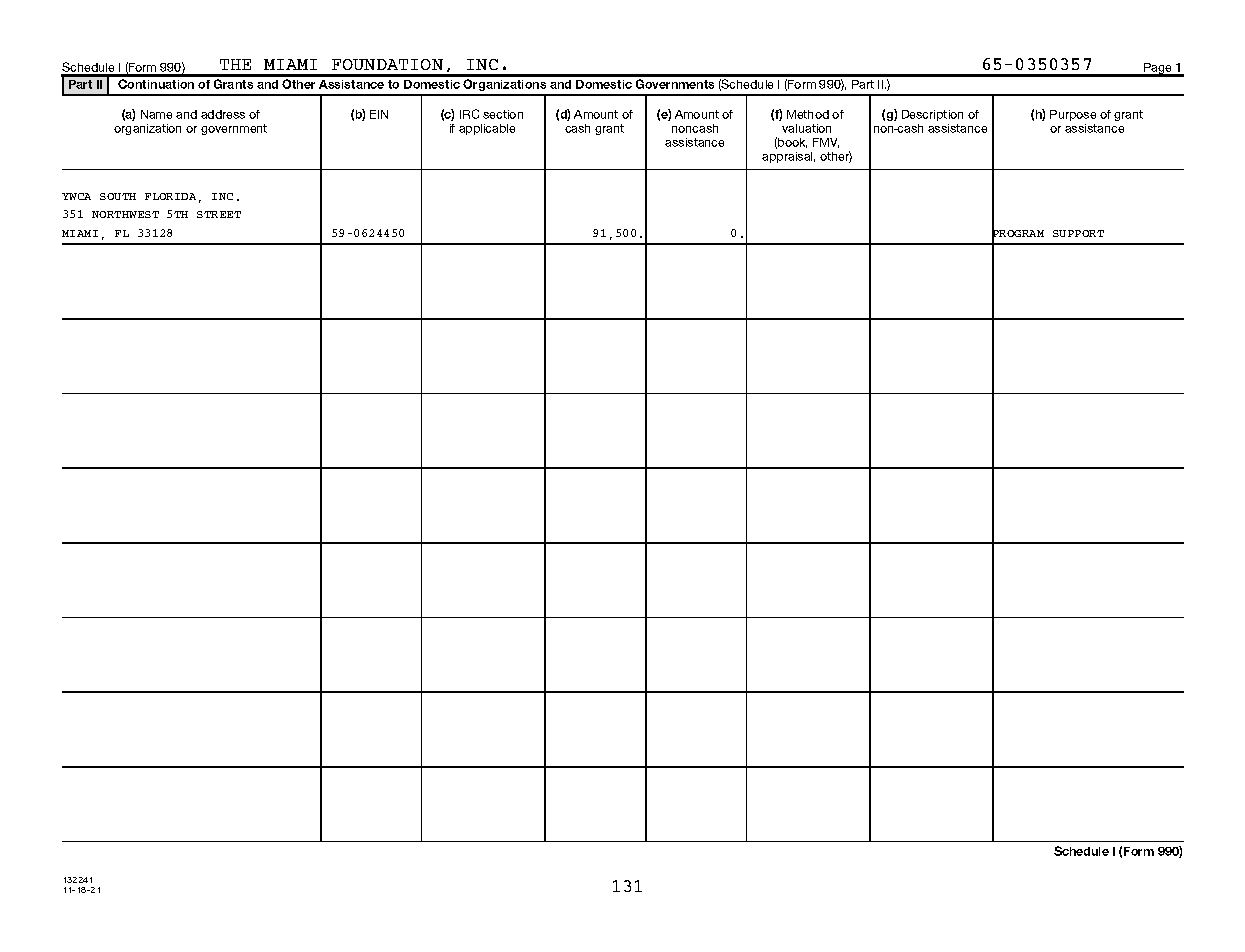 This image has height=952, width=1245. What do you see at coordinates (487, 129) in the image?
I see `applicable` at bounding box center [487, 129].
